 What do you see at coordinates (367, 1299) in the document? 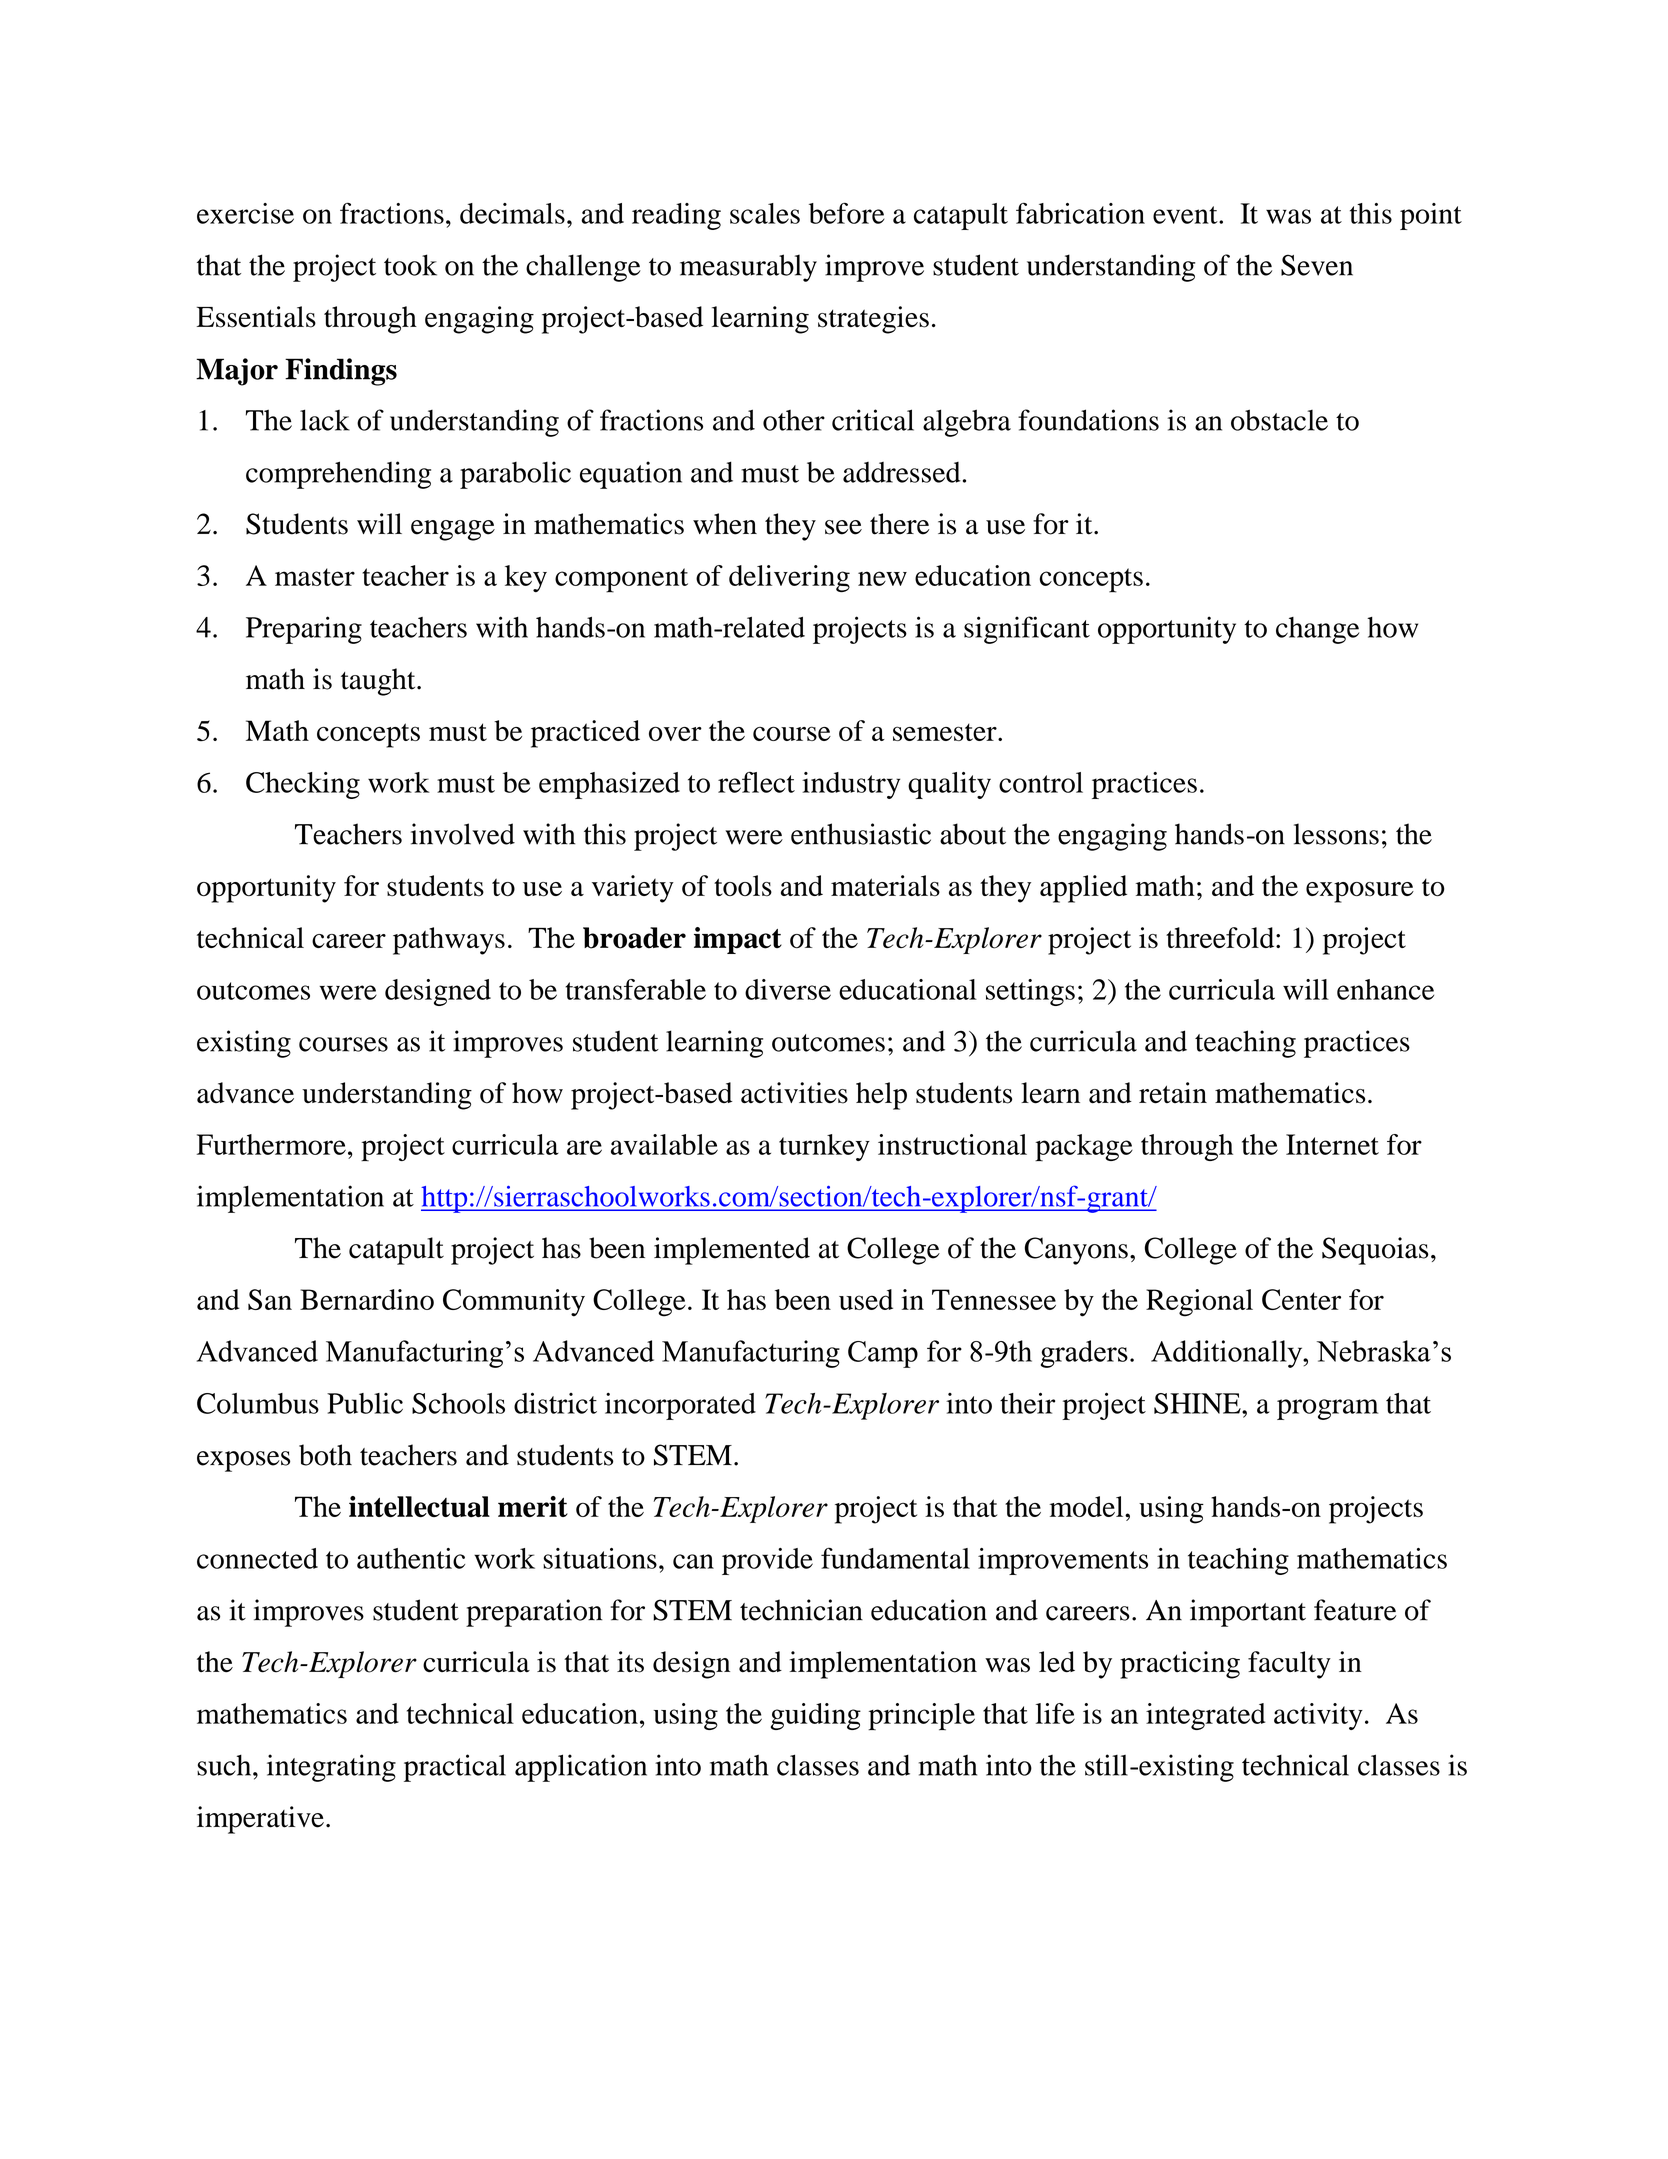
I see `Bernardino` at bounding box center [367, 1299].
